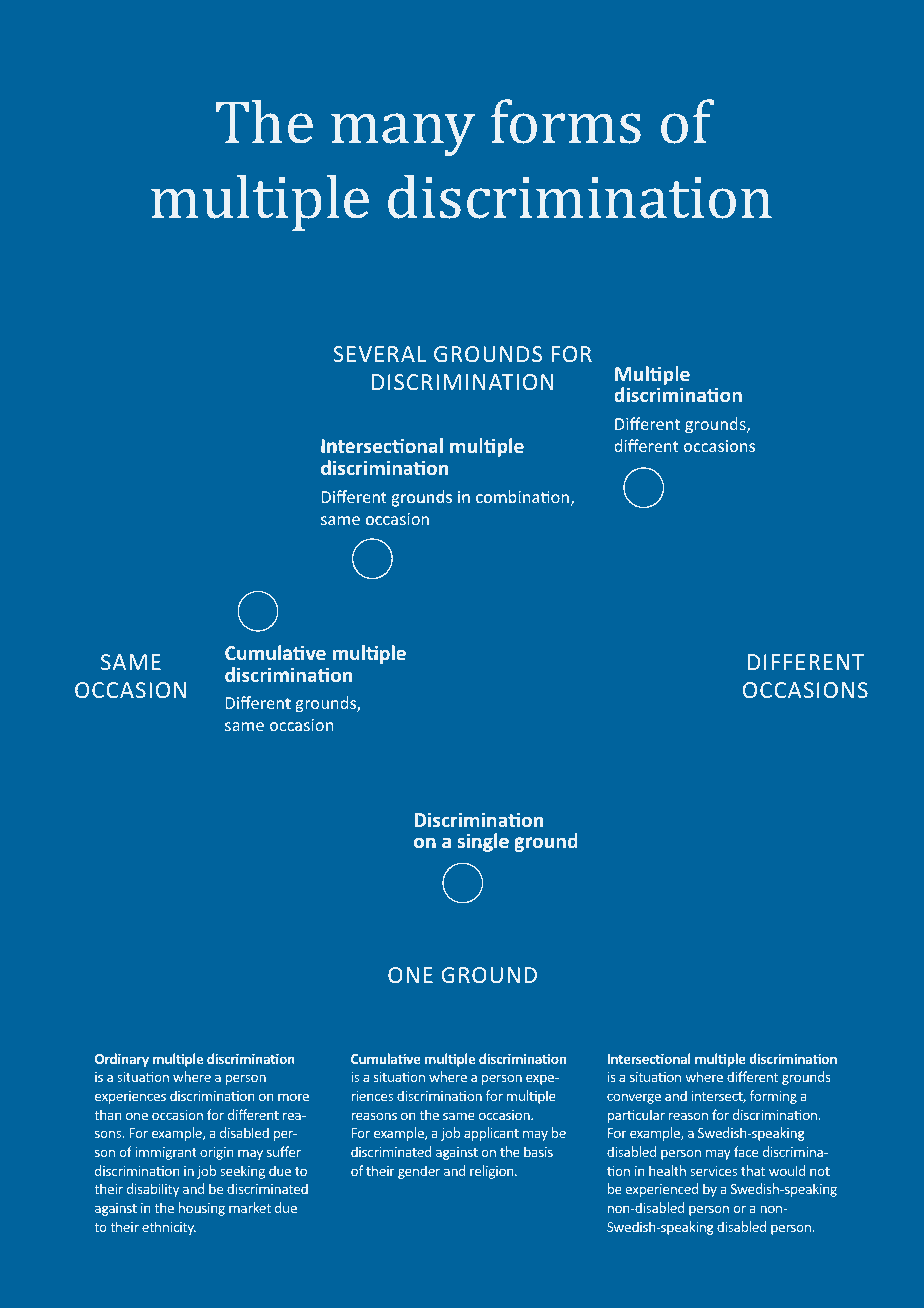 The width and height of the page is (924, 1308). I want to click on face, so click(746, 1151).
